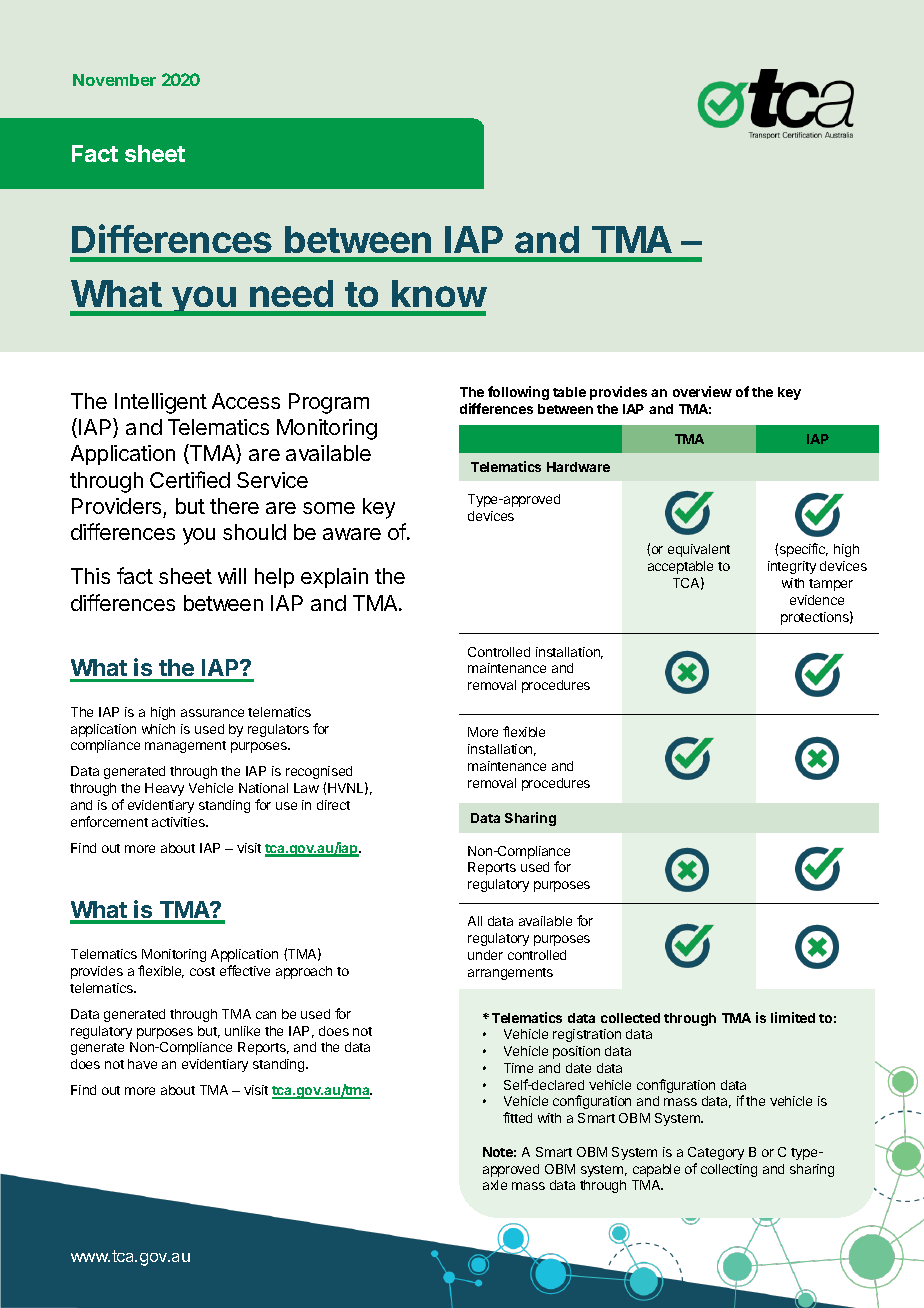  I want to click on November, so click(114, 80).
